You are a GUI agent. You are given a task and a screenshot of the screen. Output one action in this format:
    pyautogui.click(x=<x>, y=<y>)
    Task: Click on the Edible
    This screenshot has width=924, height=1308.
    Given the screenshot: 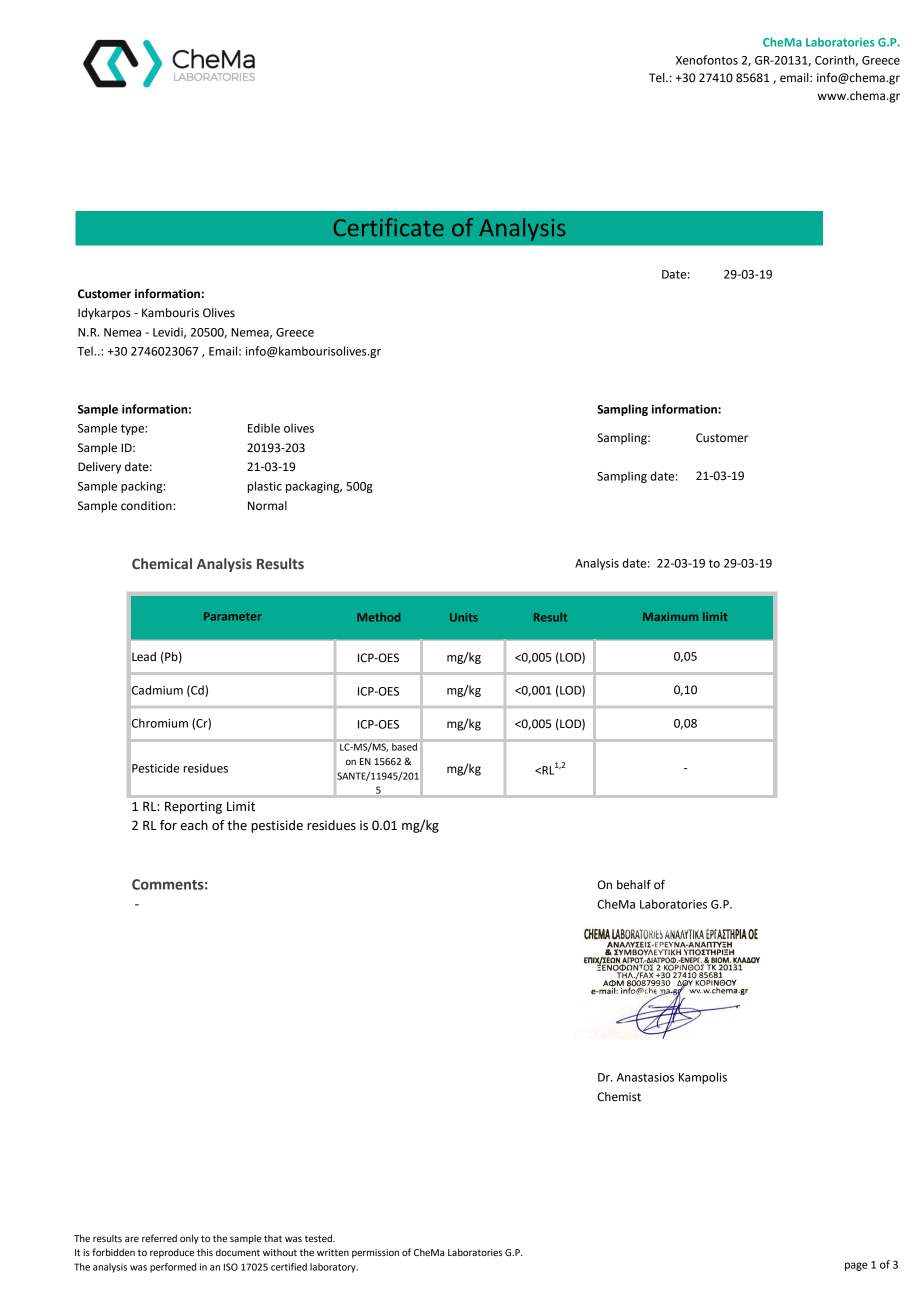 What is the action you would take?
    pyautogui.click(x=264, y=428)
